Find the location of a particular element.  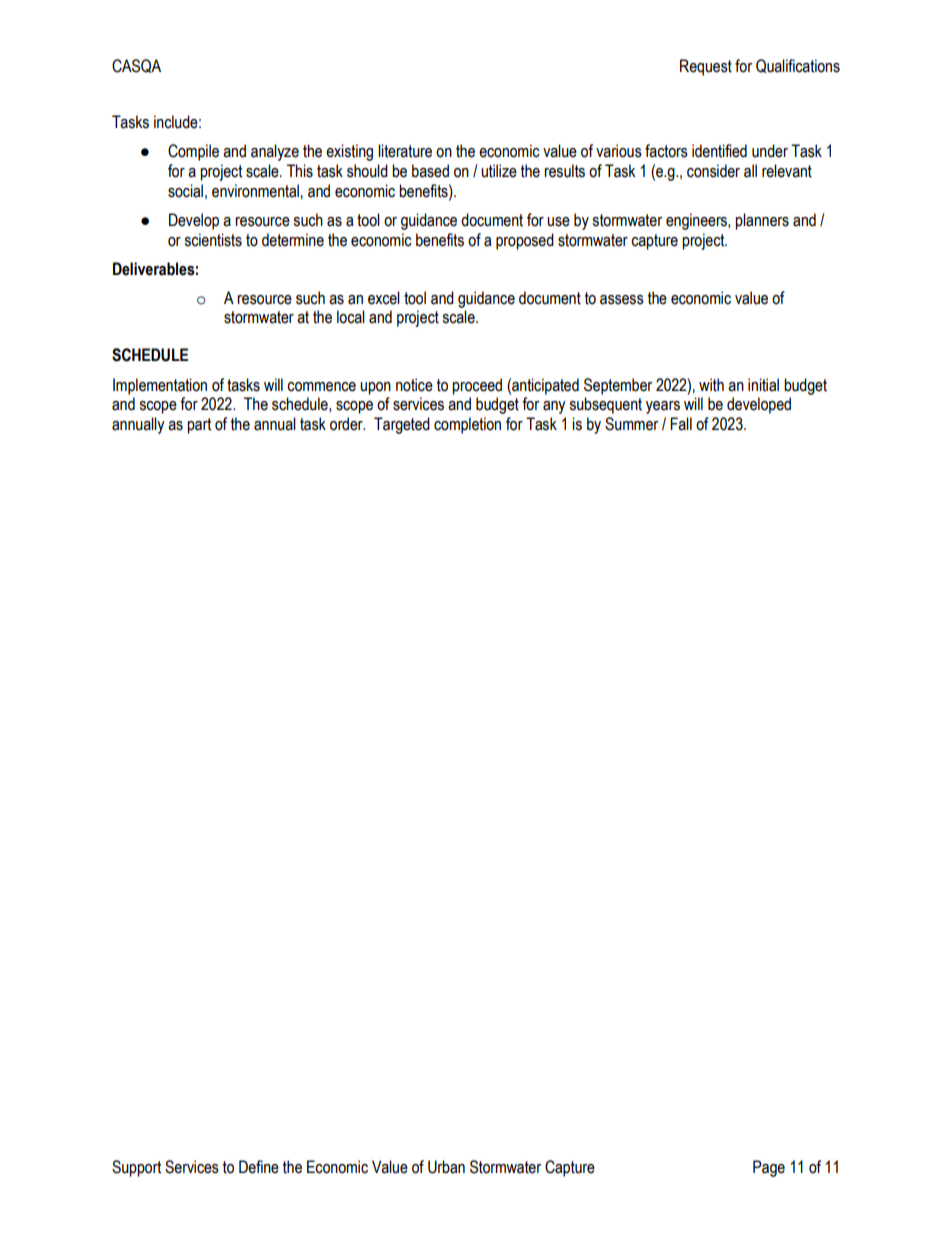

completion is located at coordinates (467, 425).
